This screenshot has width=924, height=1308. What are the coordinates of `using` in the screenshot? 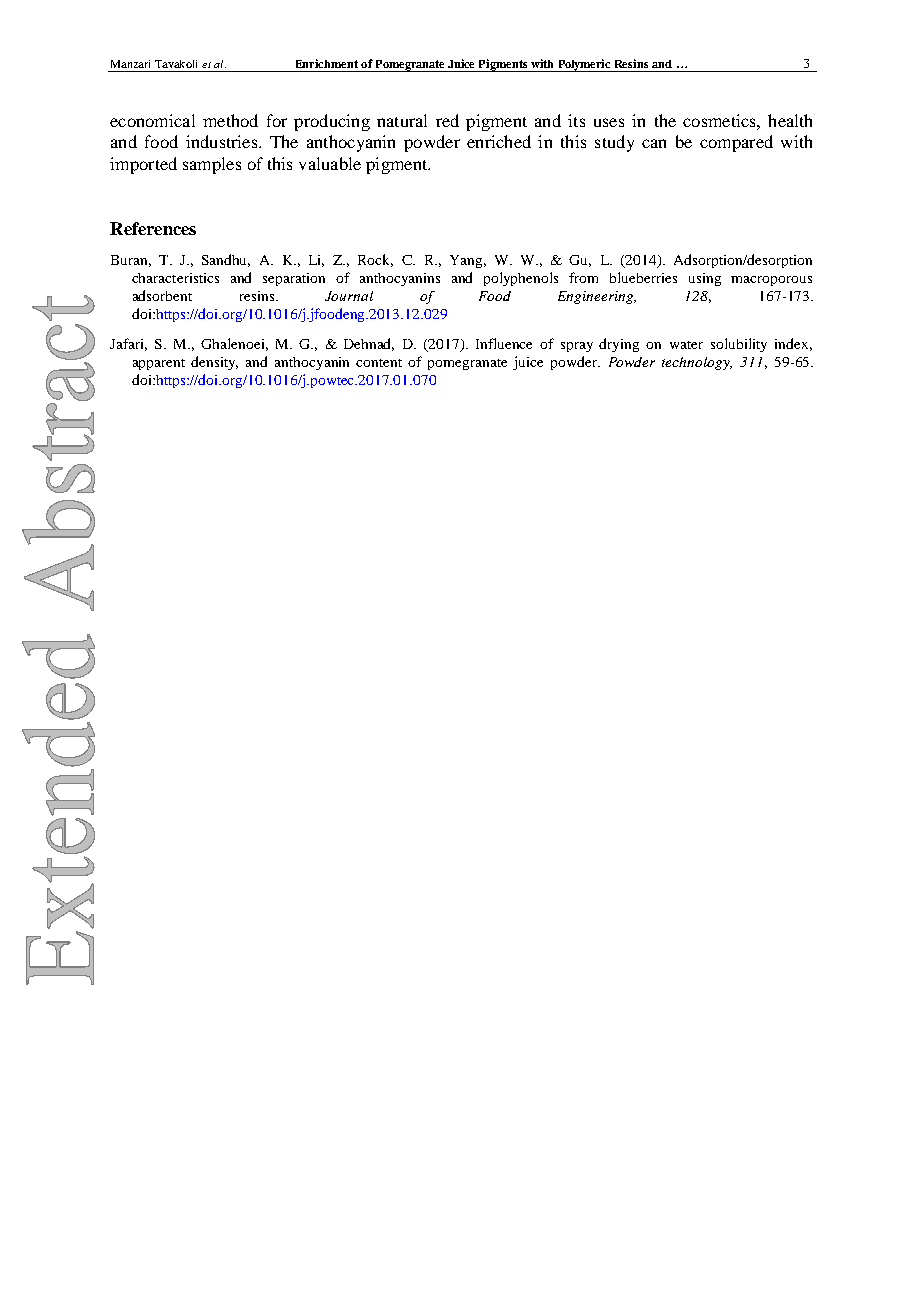 It's located at (705, 279).
